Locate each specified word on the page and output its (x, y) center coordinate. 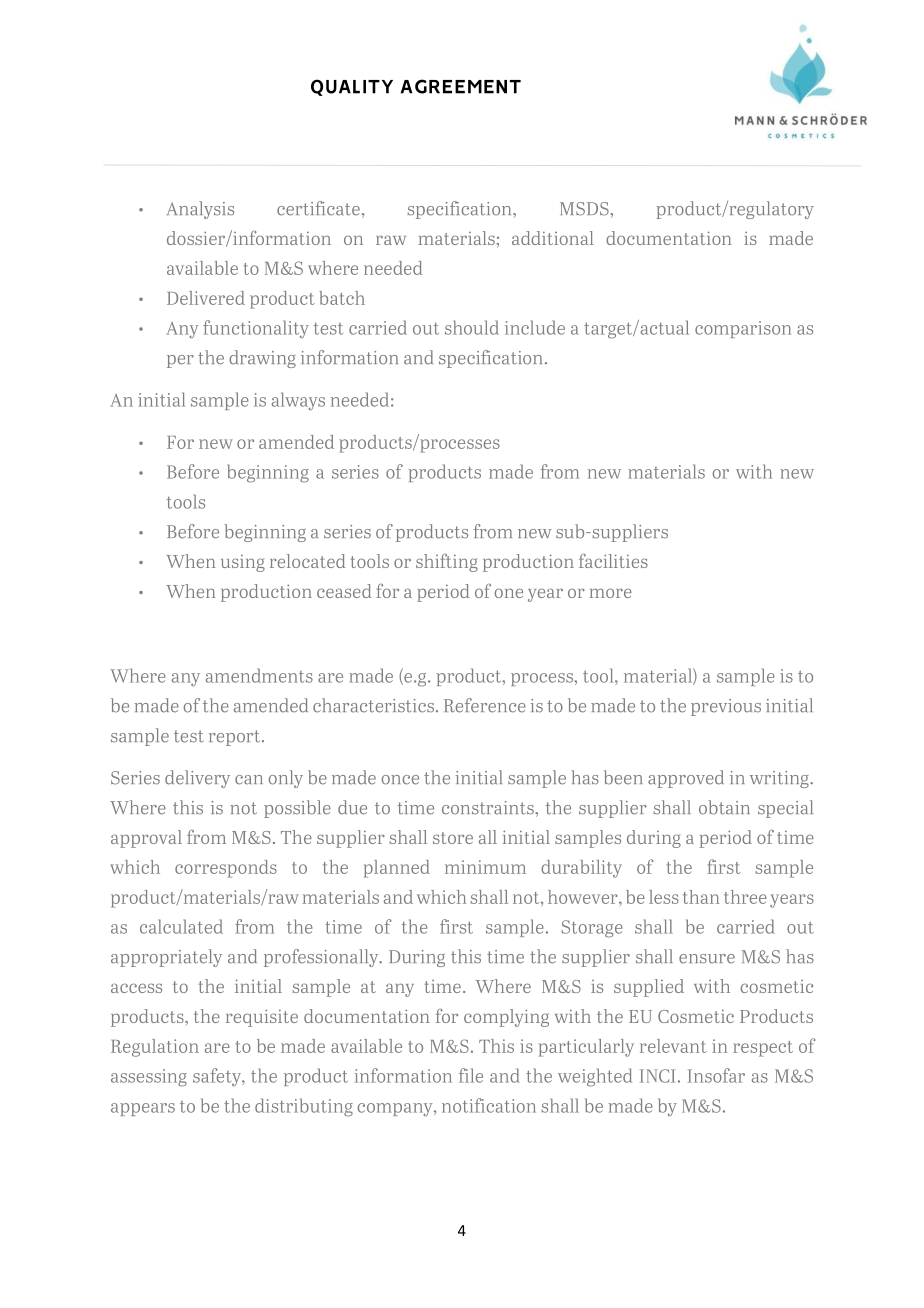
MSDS (585, 209)
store (453, 838)
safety (218, 1077)
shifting (447, 563)
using (243, 563)
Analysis (200, 210)
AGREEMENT (461, 86)
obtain (724, 807)
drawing (262, 359)
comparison (743, 329)
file (471, 1075)
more (611, 593)
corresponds (226, 869)
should (472, 327)
